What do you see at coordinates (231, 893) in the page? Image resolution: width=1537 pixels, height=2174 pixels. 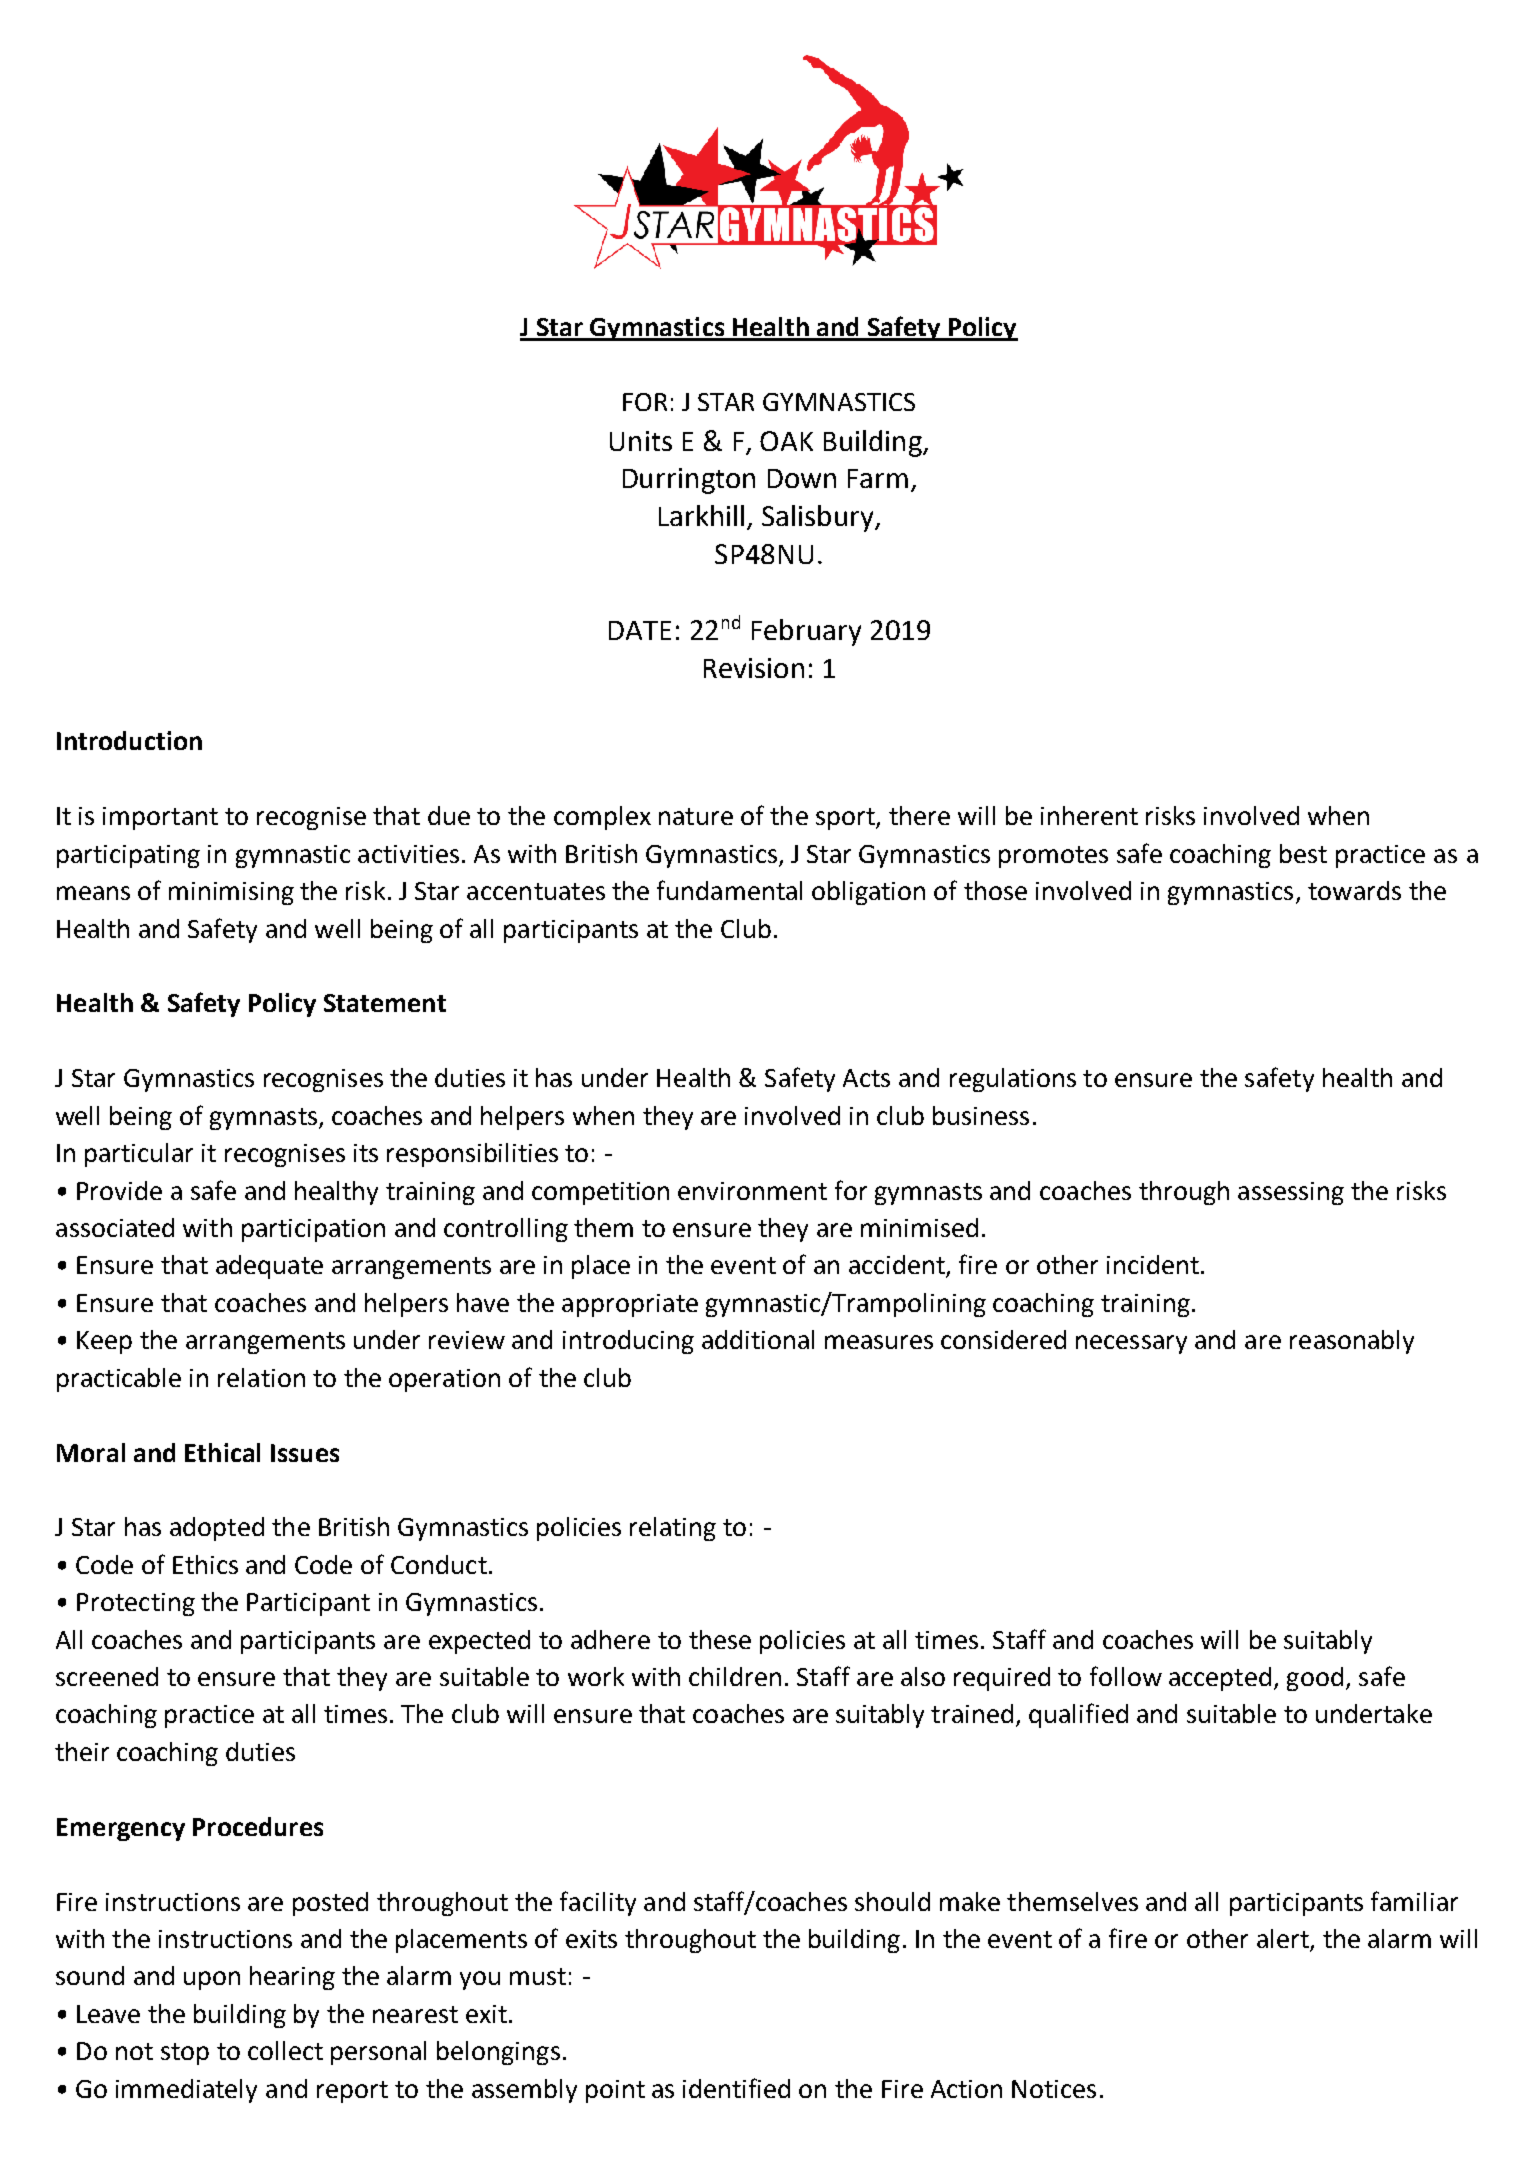 I see `minimising` at bounding box center [231, 893].
